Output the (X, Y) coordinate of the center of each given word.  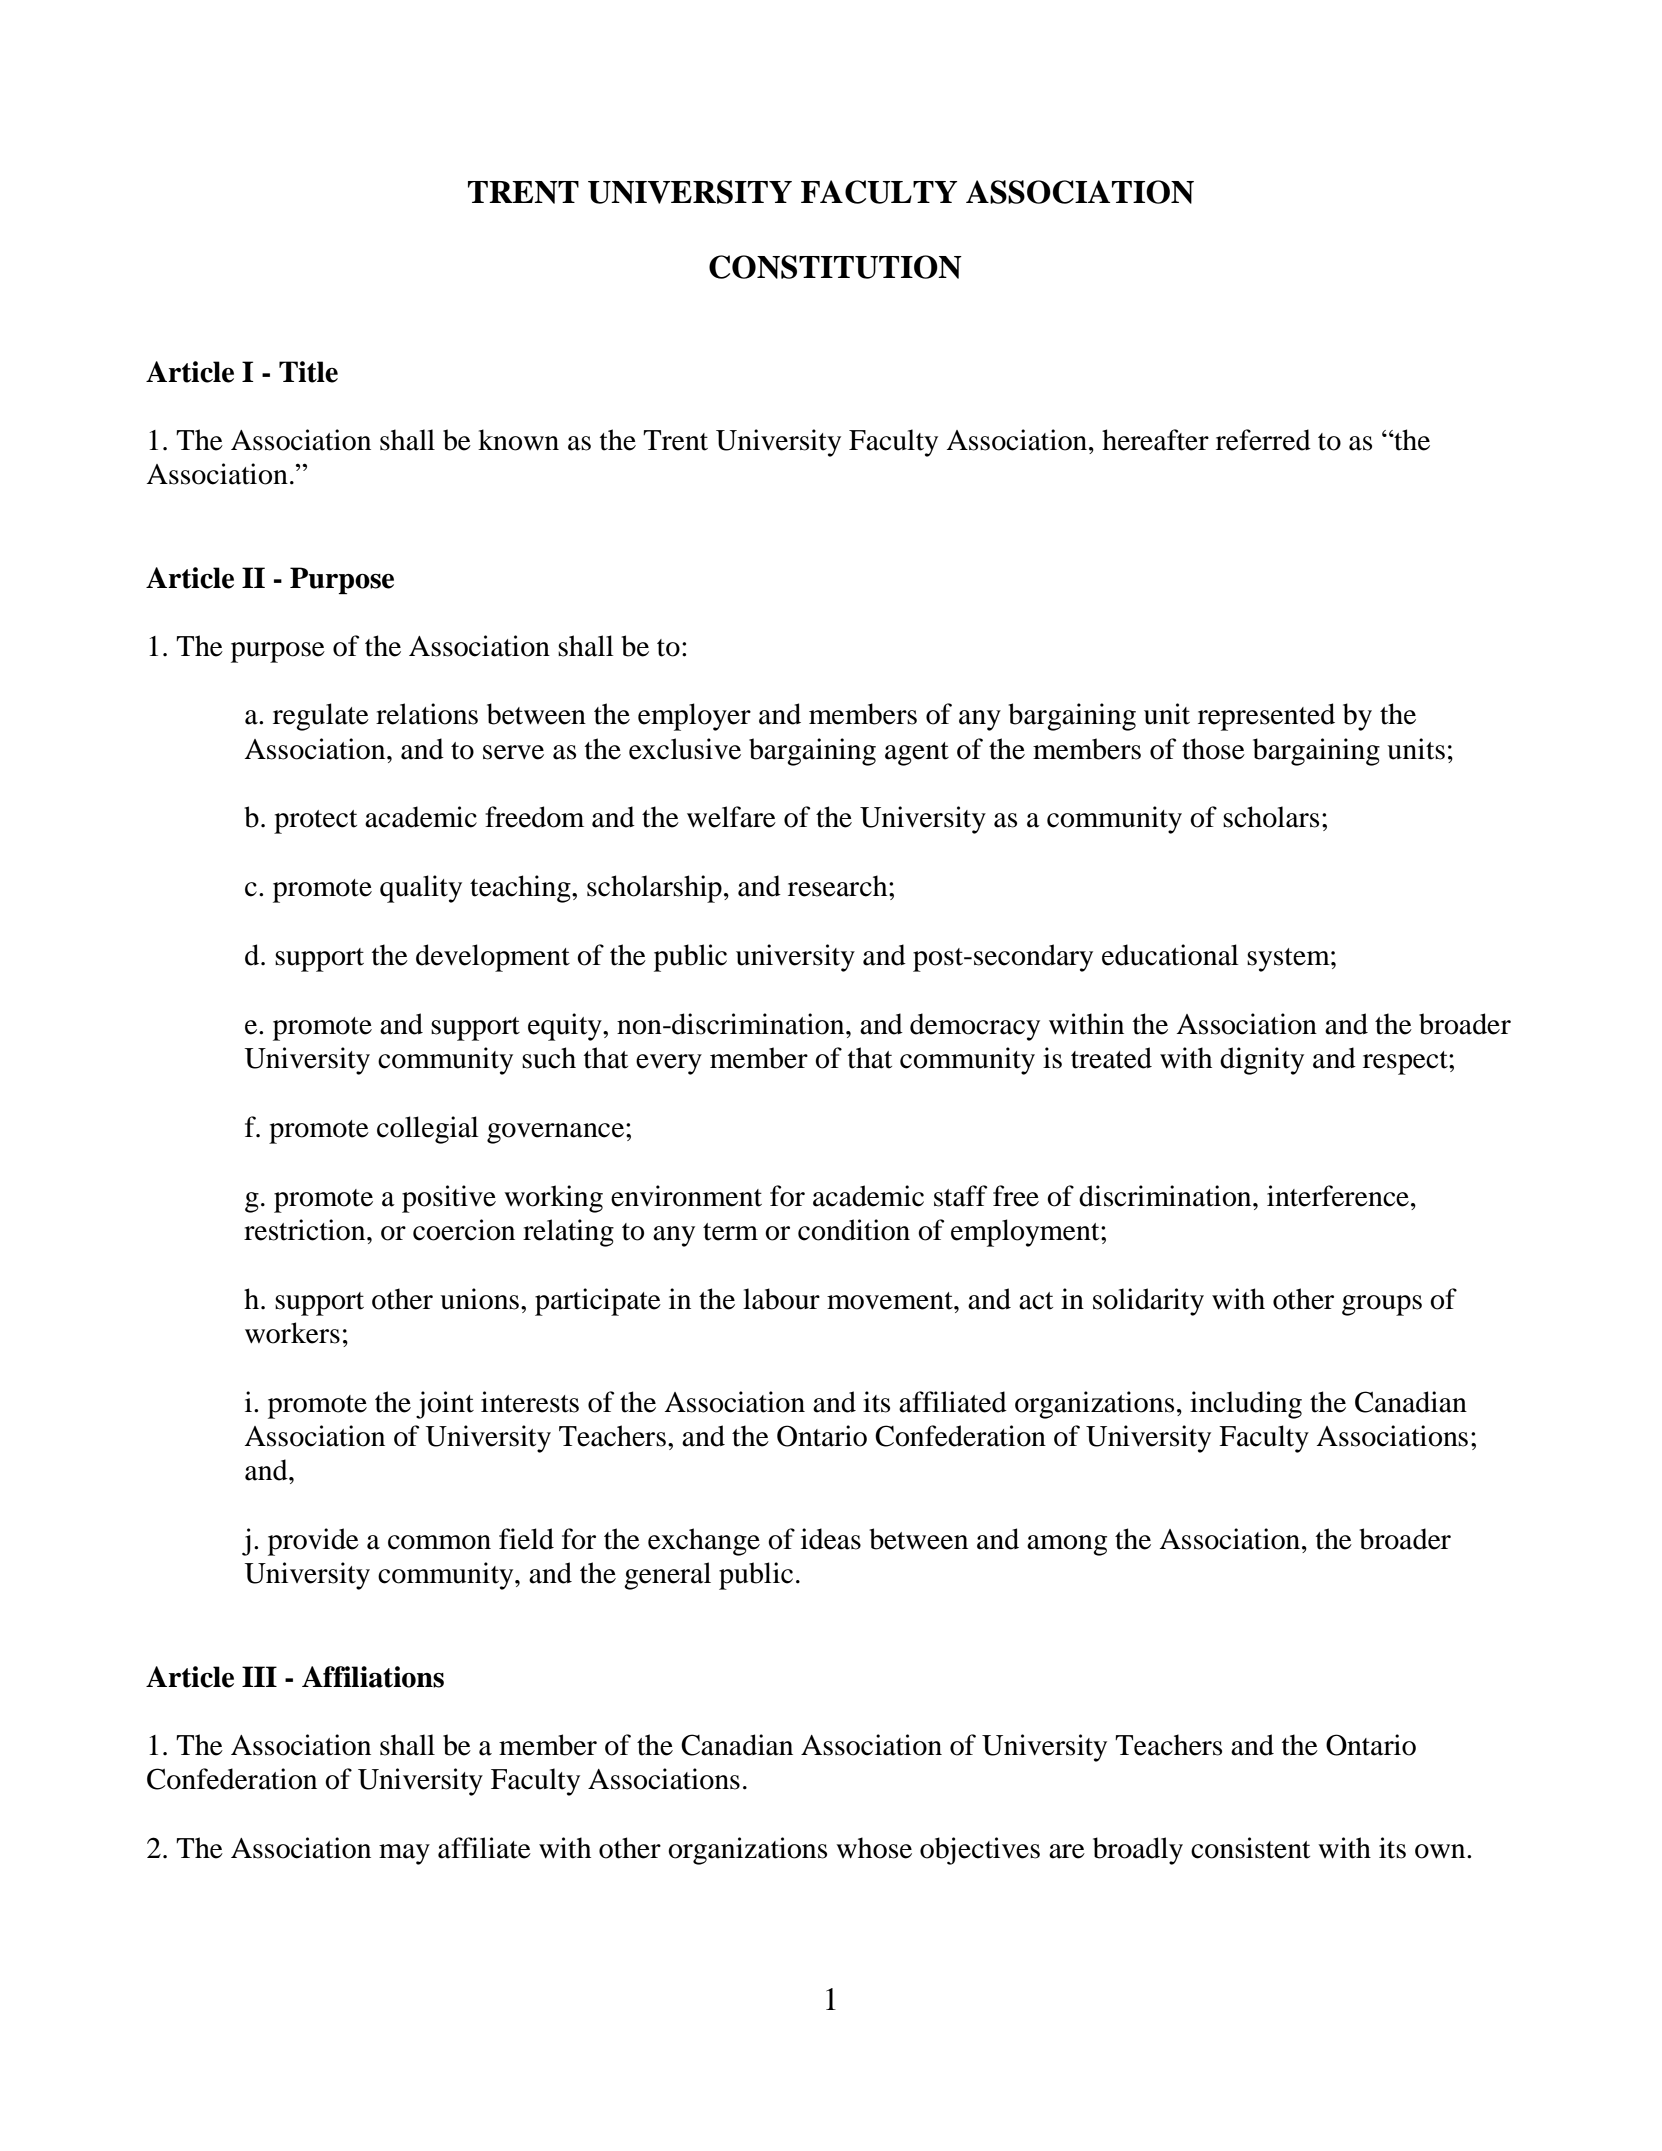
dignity (1262, 1061)
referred (1263, 440)
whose (874, 1848)
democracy (975, 1027)
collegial (428, 1130)
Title (308, 372)
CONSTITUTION (835, 267)
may (404, 1854)
